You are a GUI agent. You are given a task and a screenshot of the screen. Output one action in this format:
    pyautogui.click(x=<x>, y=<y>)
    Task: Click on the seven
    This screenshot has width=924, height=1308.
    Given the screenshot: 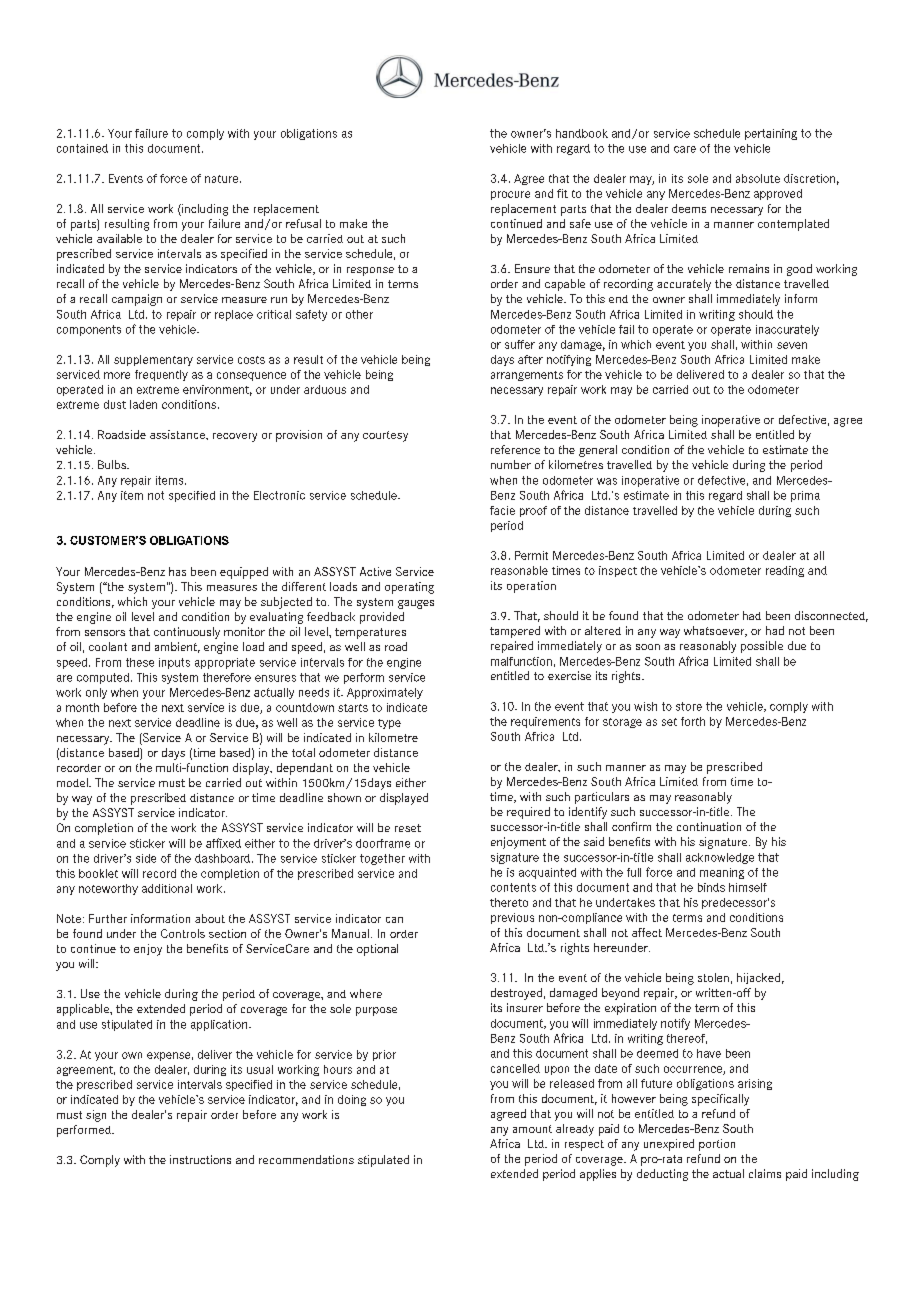 What is the action you would take?
    pyautogui.click(x=792, y=345)
